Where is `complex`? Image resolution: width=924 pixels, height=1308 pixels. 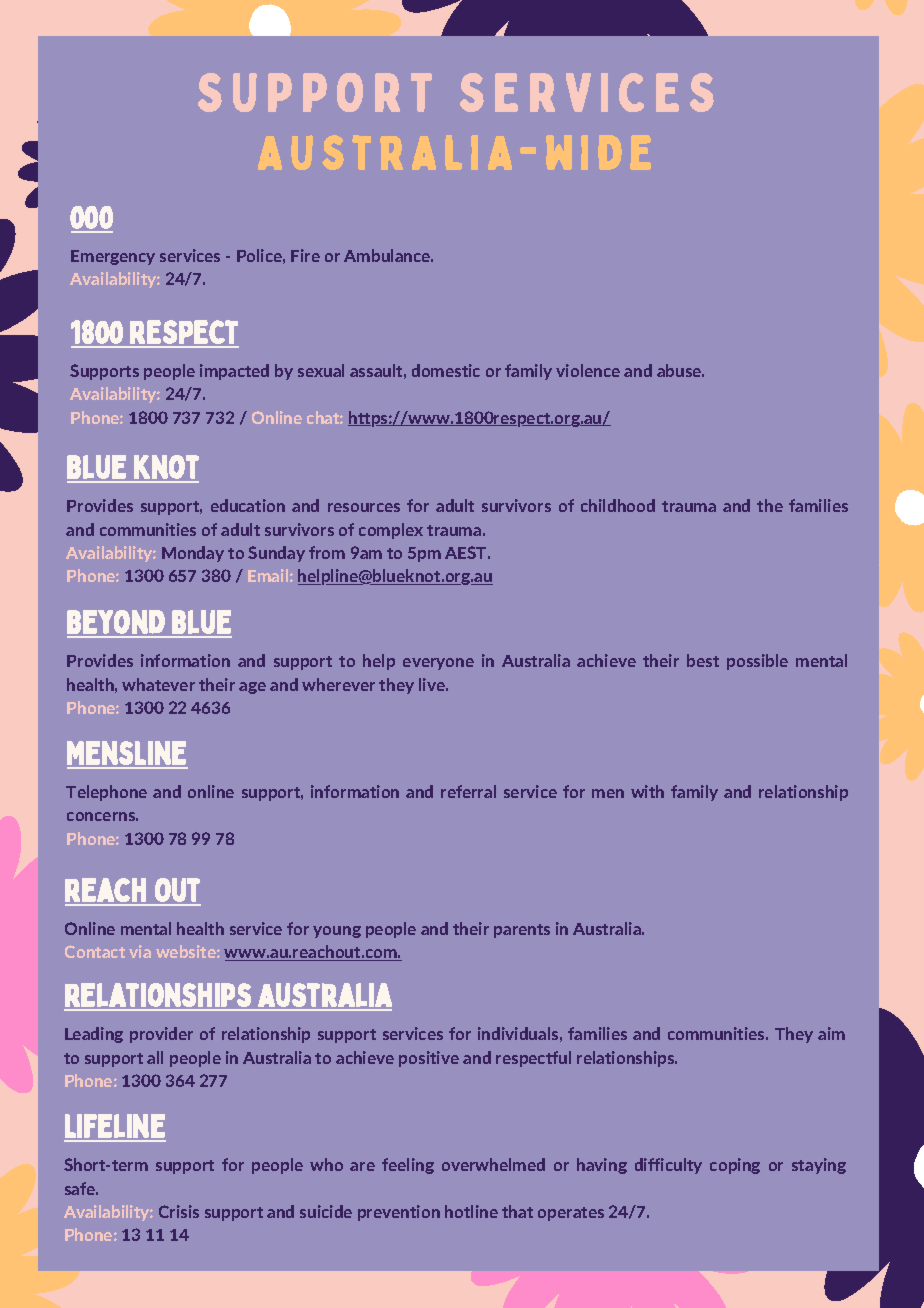 complex is located at coordinates (391, 531).
